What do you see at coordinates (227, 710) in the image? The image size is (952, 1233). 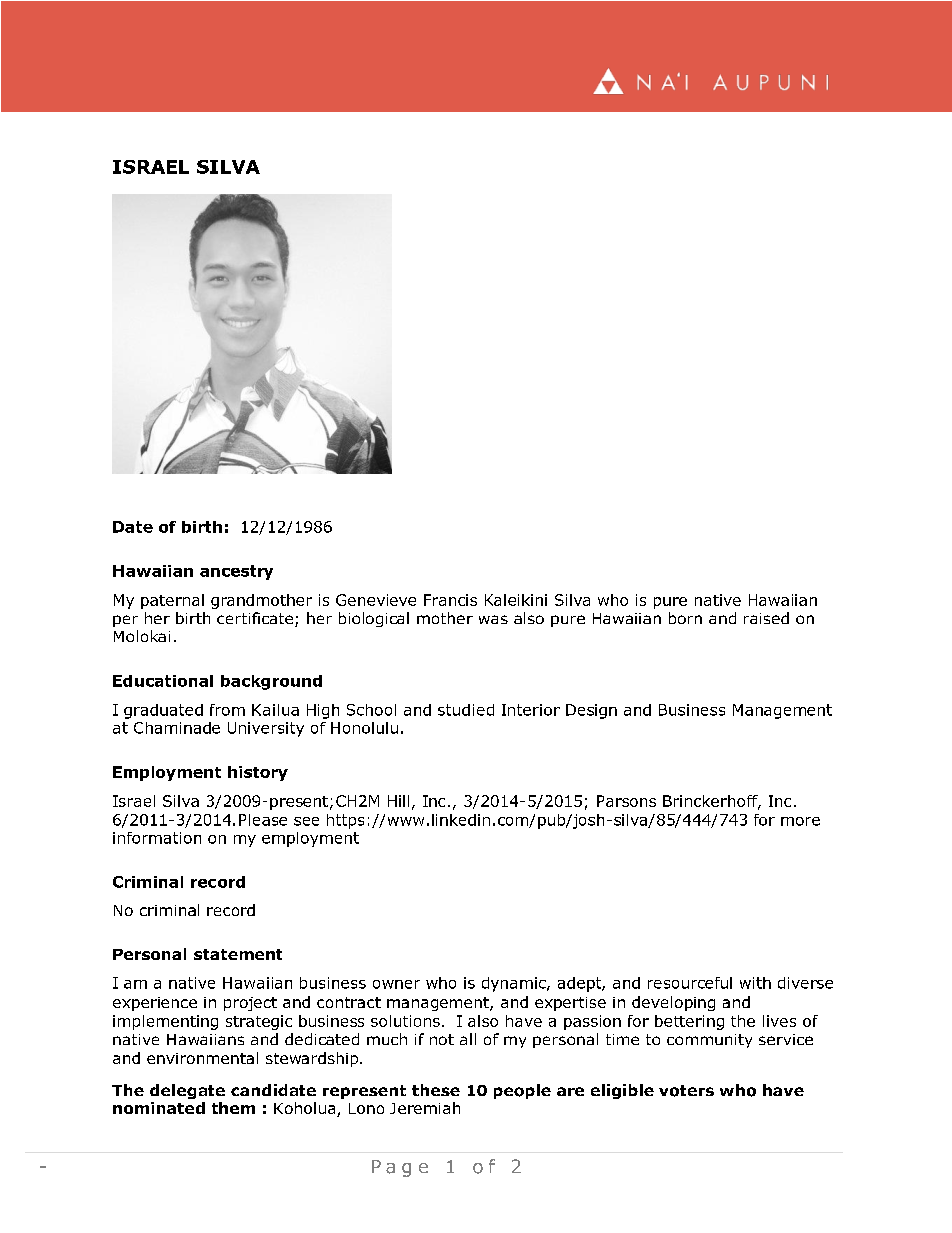 I see `from` at bounding box center [227, 710].
